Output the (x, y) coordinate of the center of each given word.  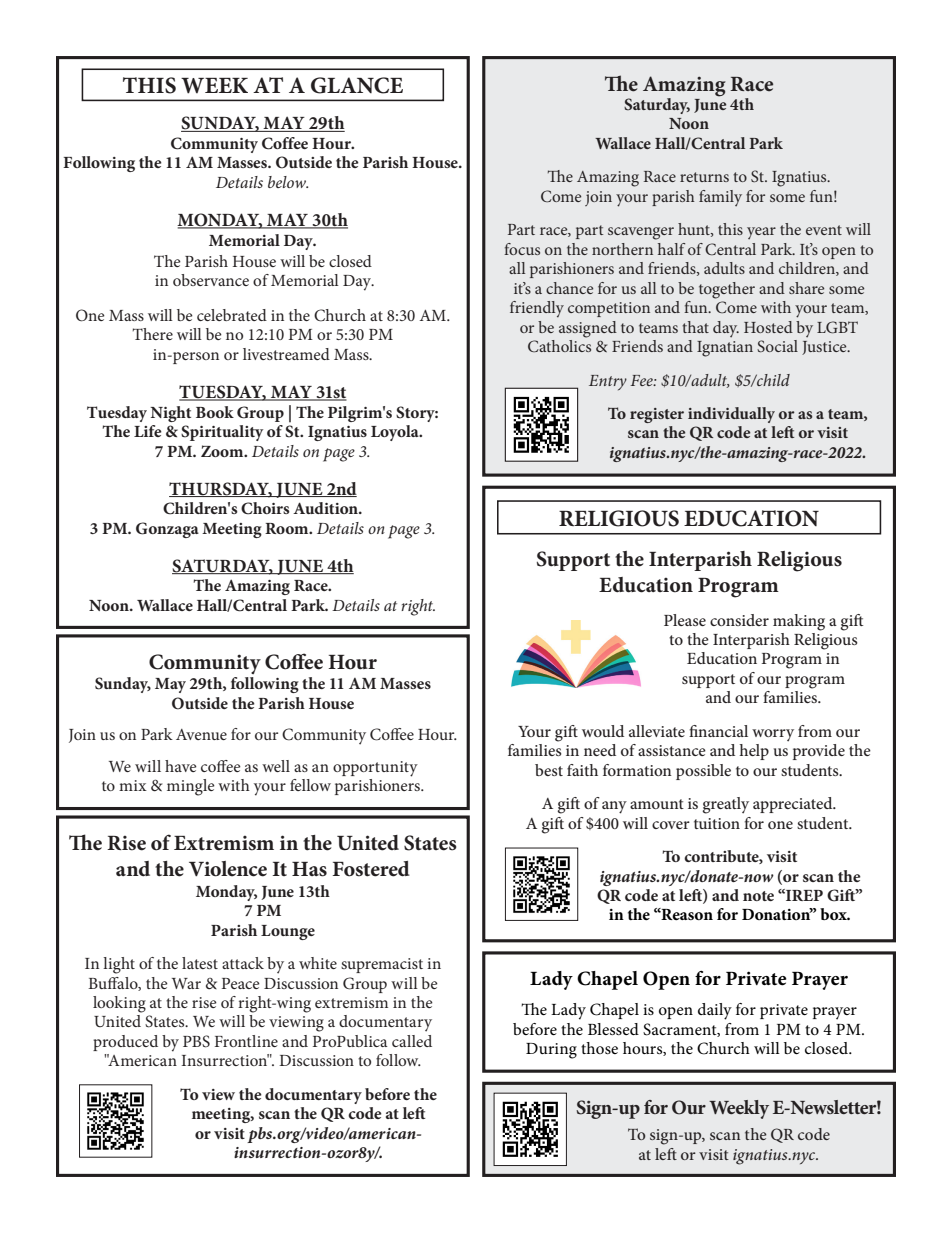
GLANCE (357, 85)
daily (715, 1011)
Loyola (396, 433)
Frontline (246, 1041)
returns (704, 177)
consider (739, 620)
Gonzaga (167, 530)
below (288, 182)
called (412, 1041)
